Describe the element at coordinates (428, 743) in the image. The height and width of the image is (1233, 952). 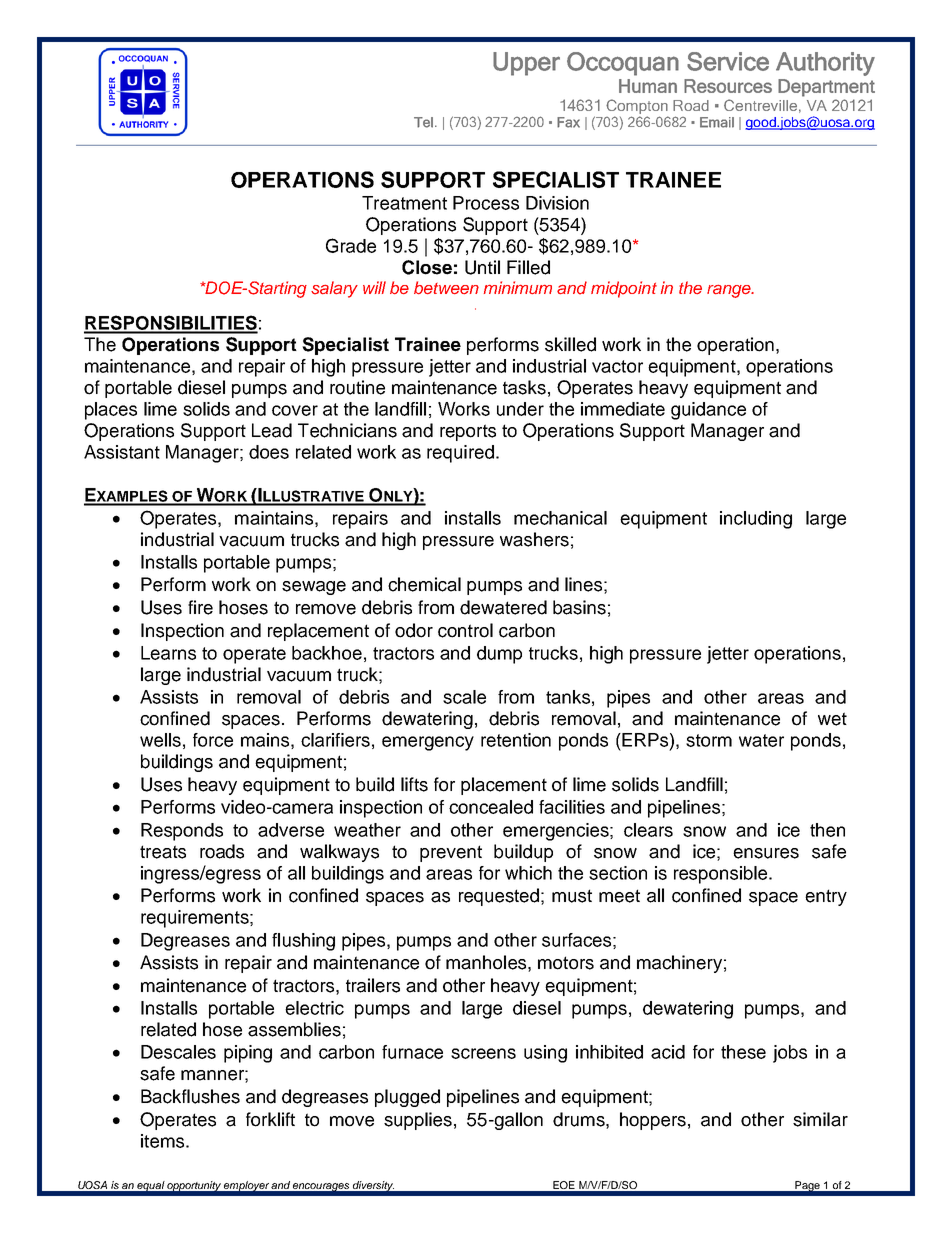
I see `emergency` at that location.
